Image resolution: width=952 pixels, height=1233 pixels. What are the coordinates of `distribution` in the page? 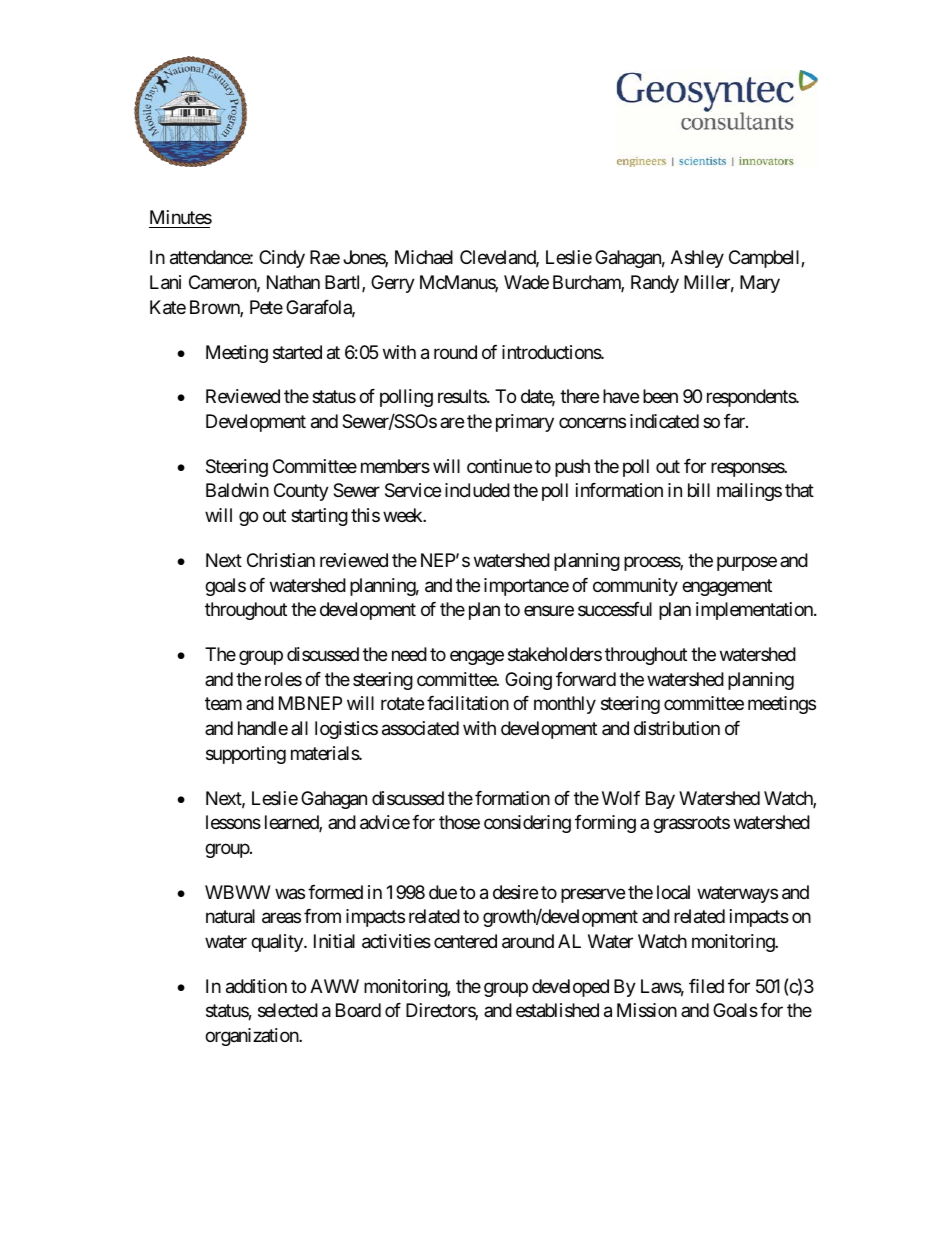 It's located at (677, 728).
